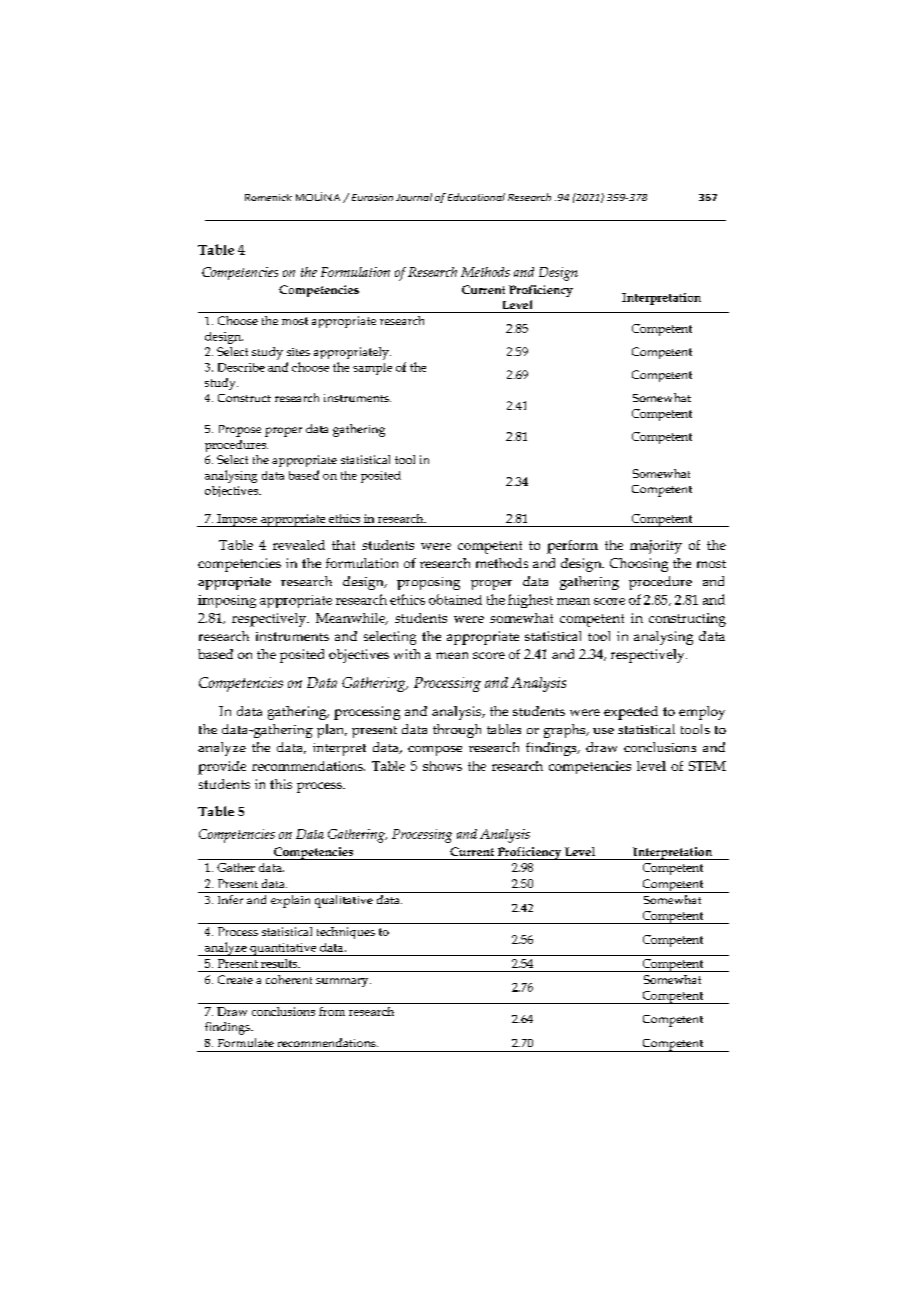  Describe the element at coordinates (289, 979) in the screenshot. I see `coherent` at that location.
